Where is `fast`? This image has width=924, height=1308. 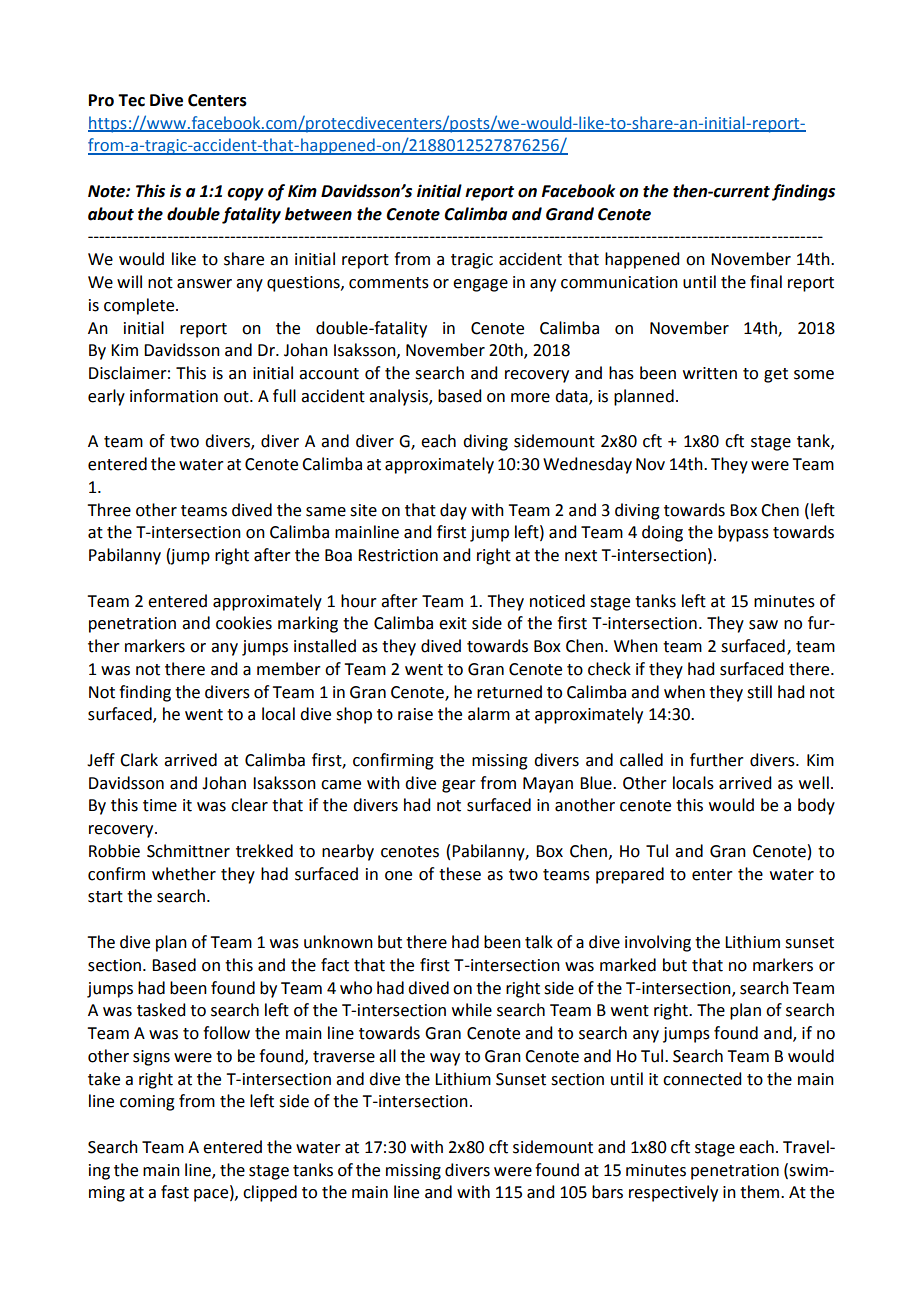
fast is located at coordinates (175, 1192).
